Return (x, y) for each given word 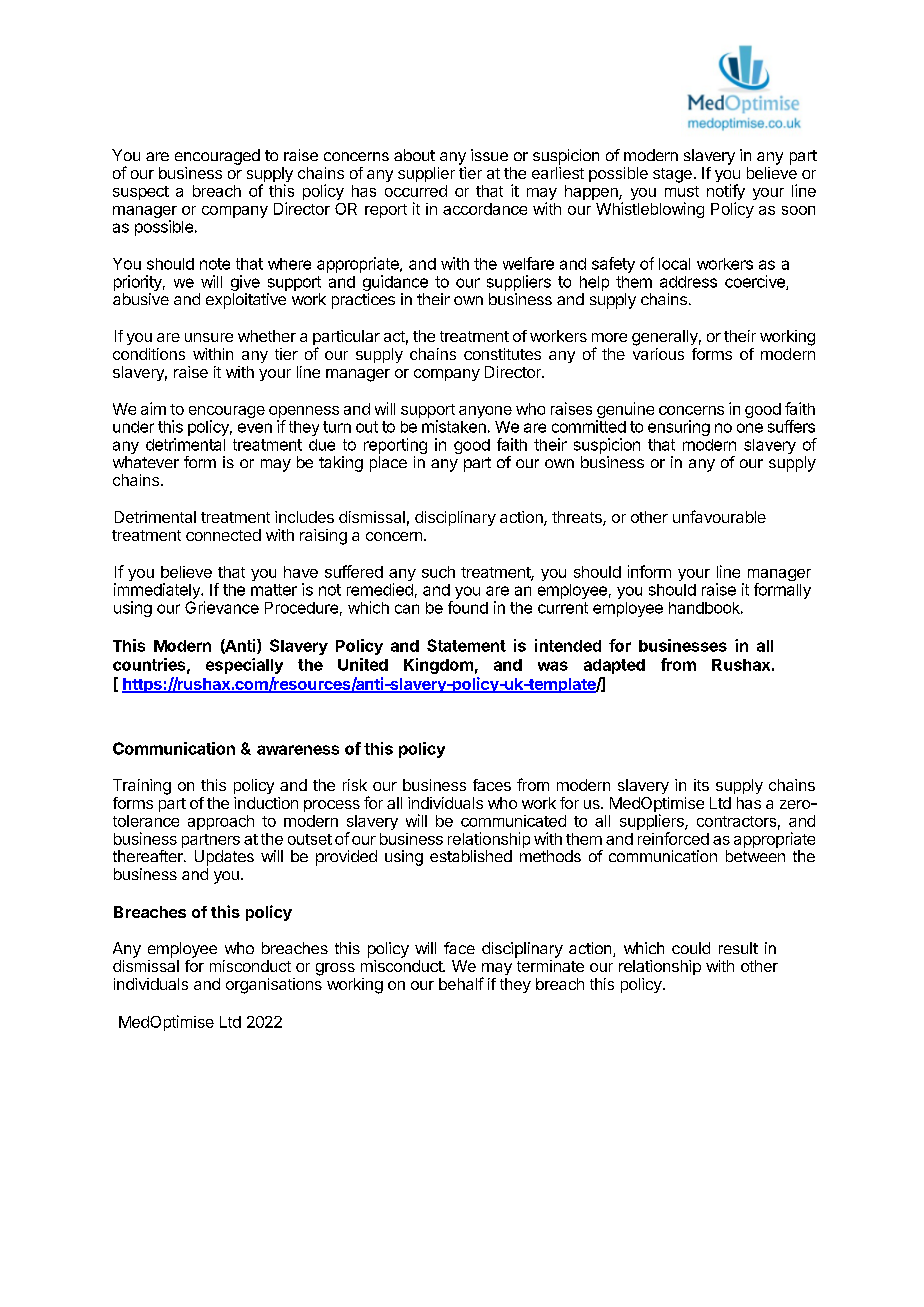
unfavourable (719, 516)
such (438, 572)
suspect (141, 193)
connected (223, 535)
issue (489, 155)
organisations (274, 986)
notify (726, 193)
